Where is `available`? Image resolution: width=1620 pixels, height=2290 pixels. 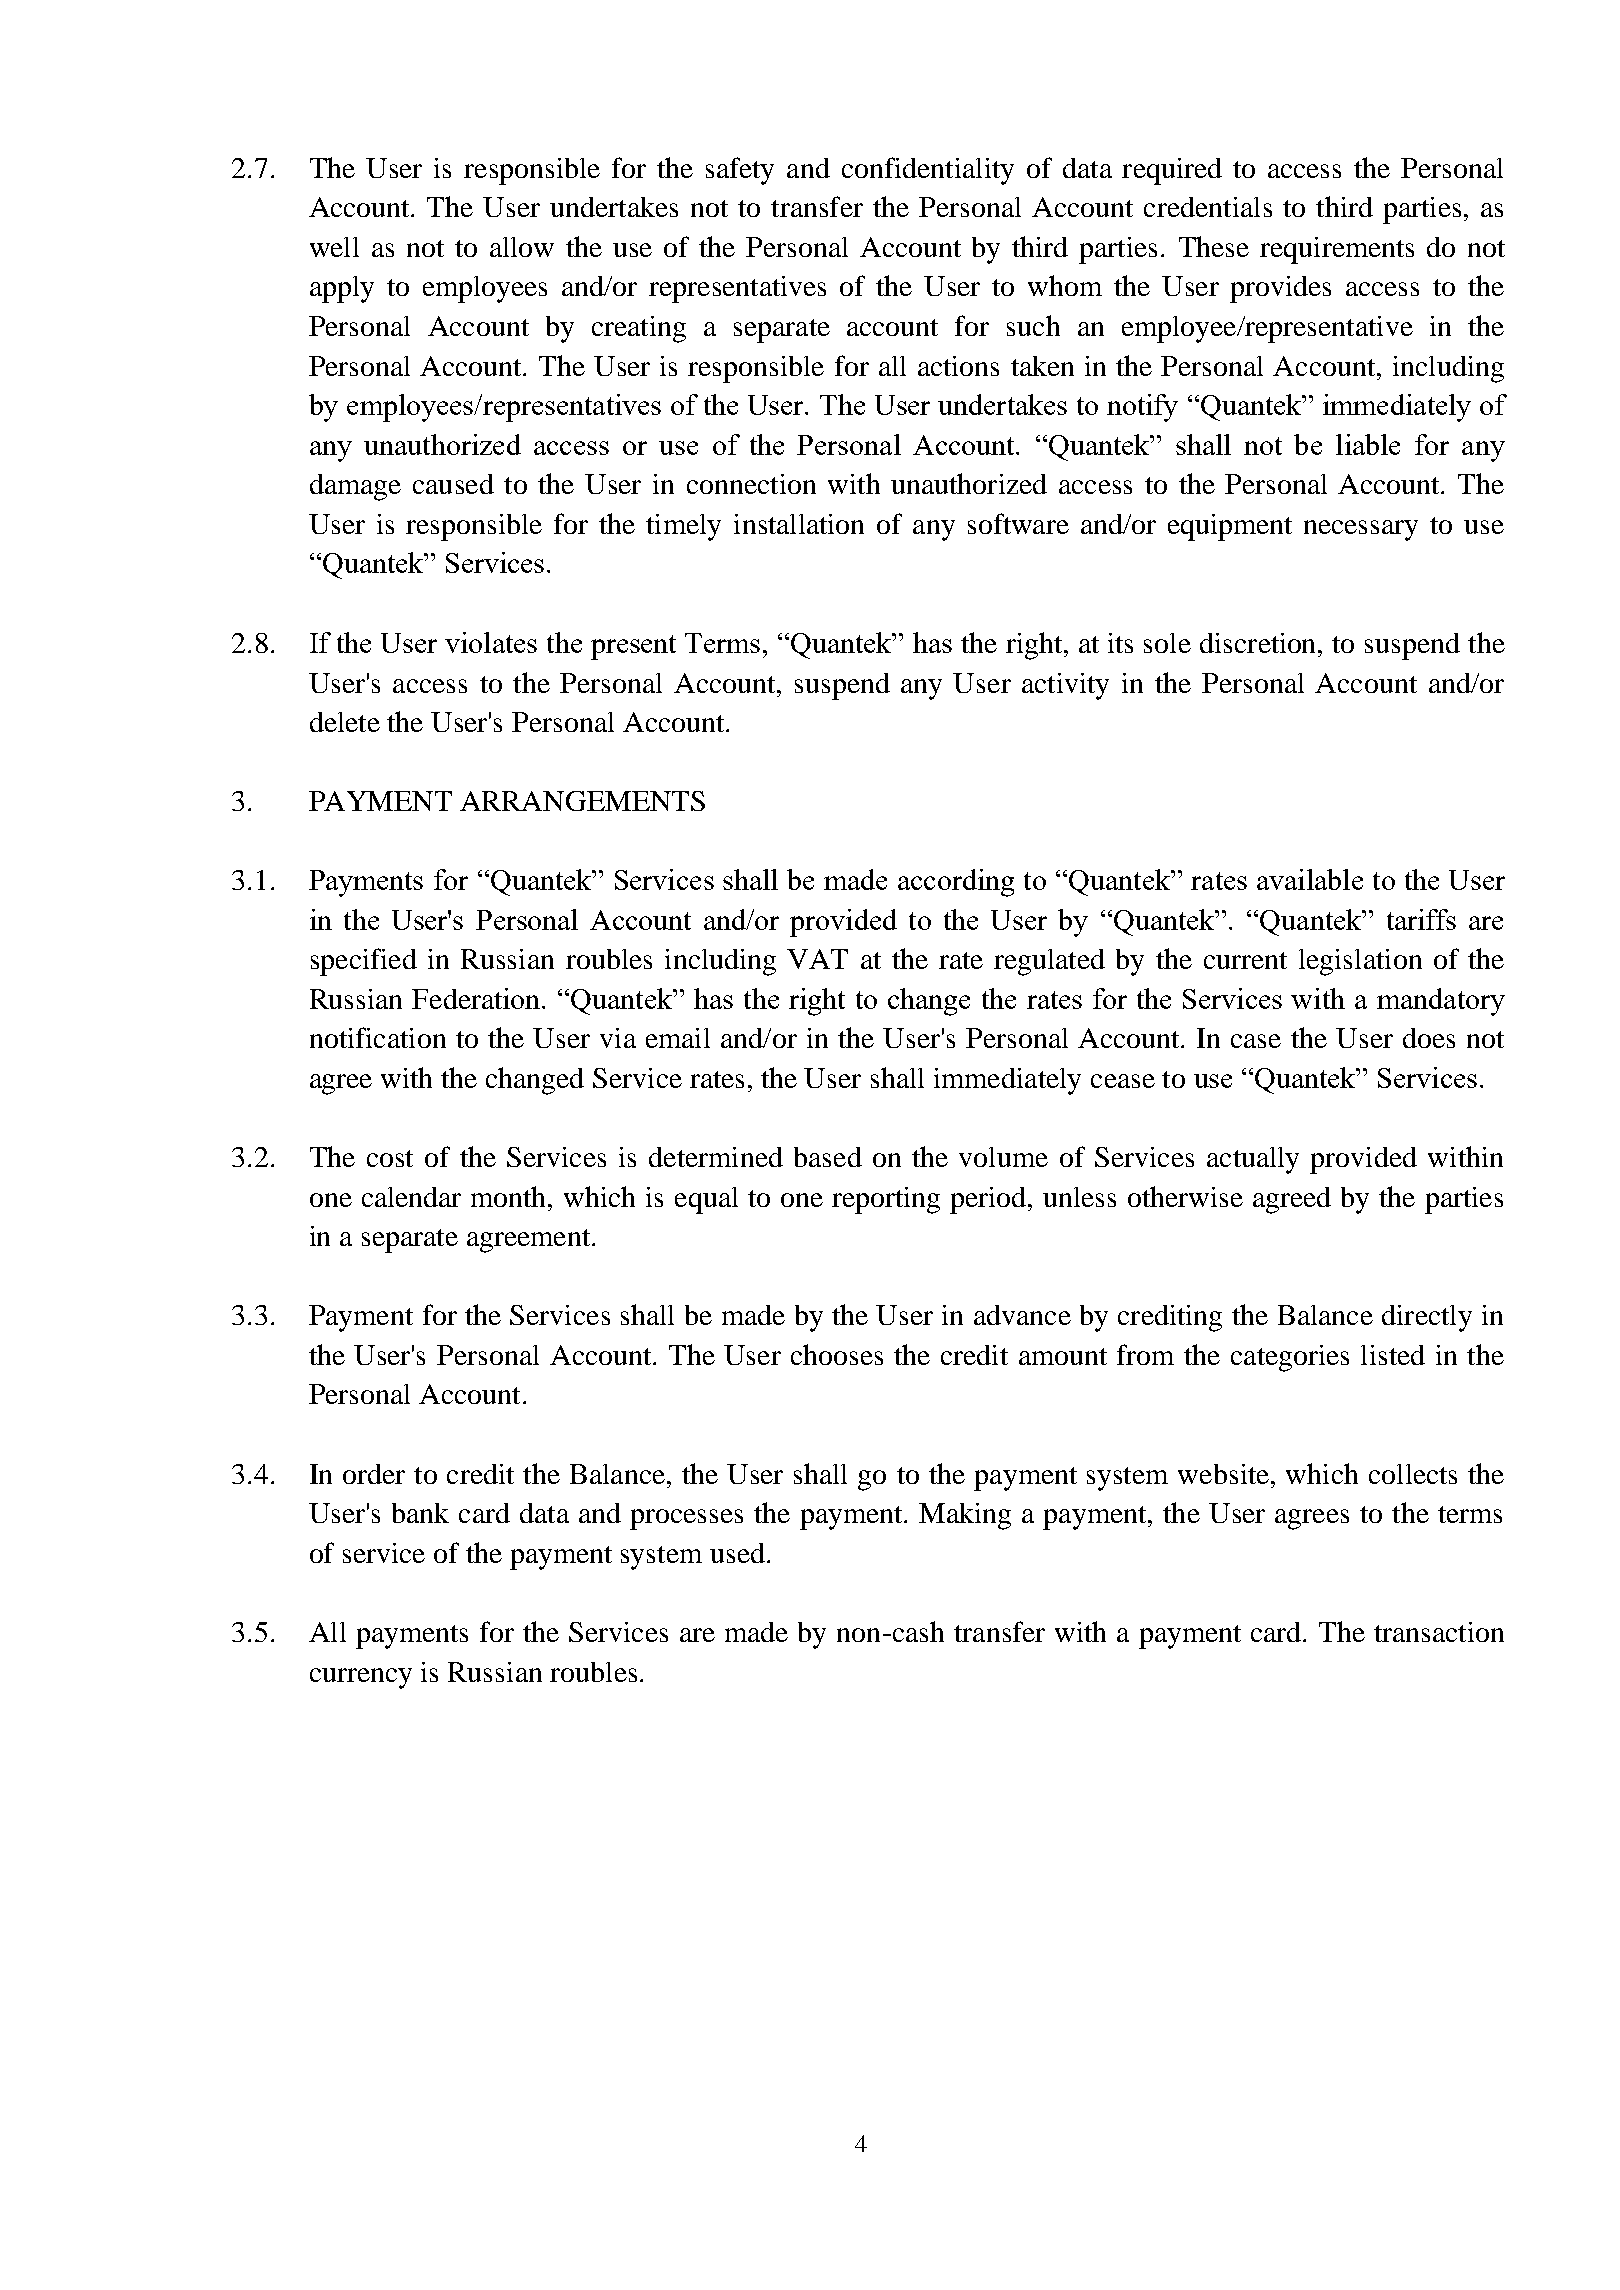 available is located at coordinates (1310, 879).
